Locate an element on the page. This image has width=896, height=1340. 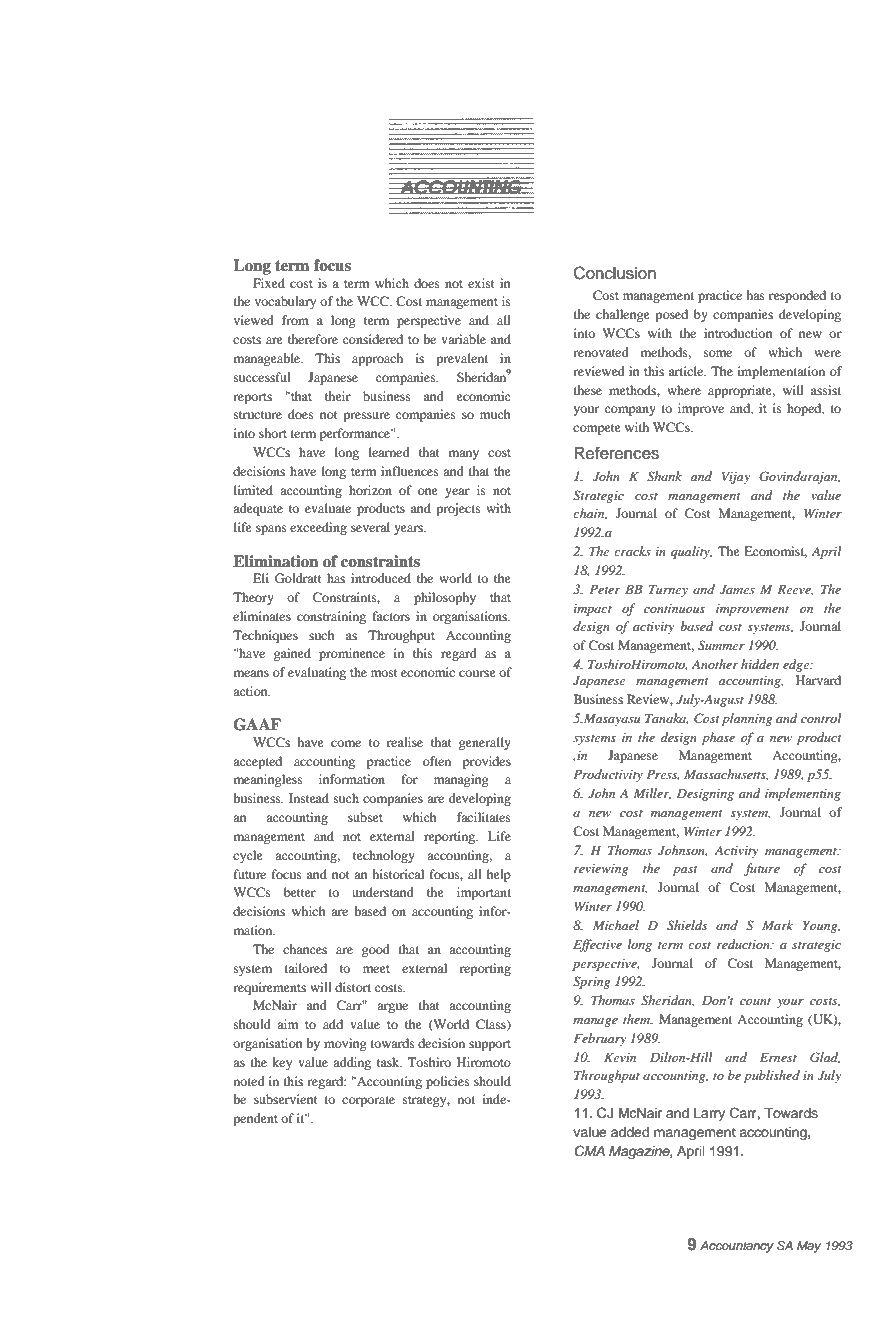
responded is located at coordinates (797, 296).
